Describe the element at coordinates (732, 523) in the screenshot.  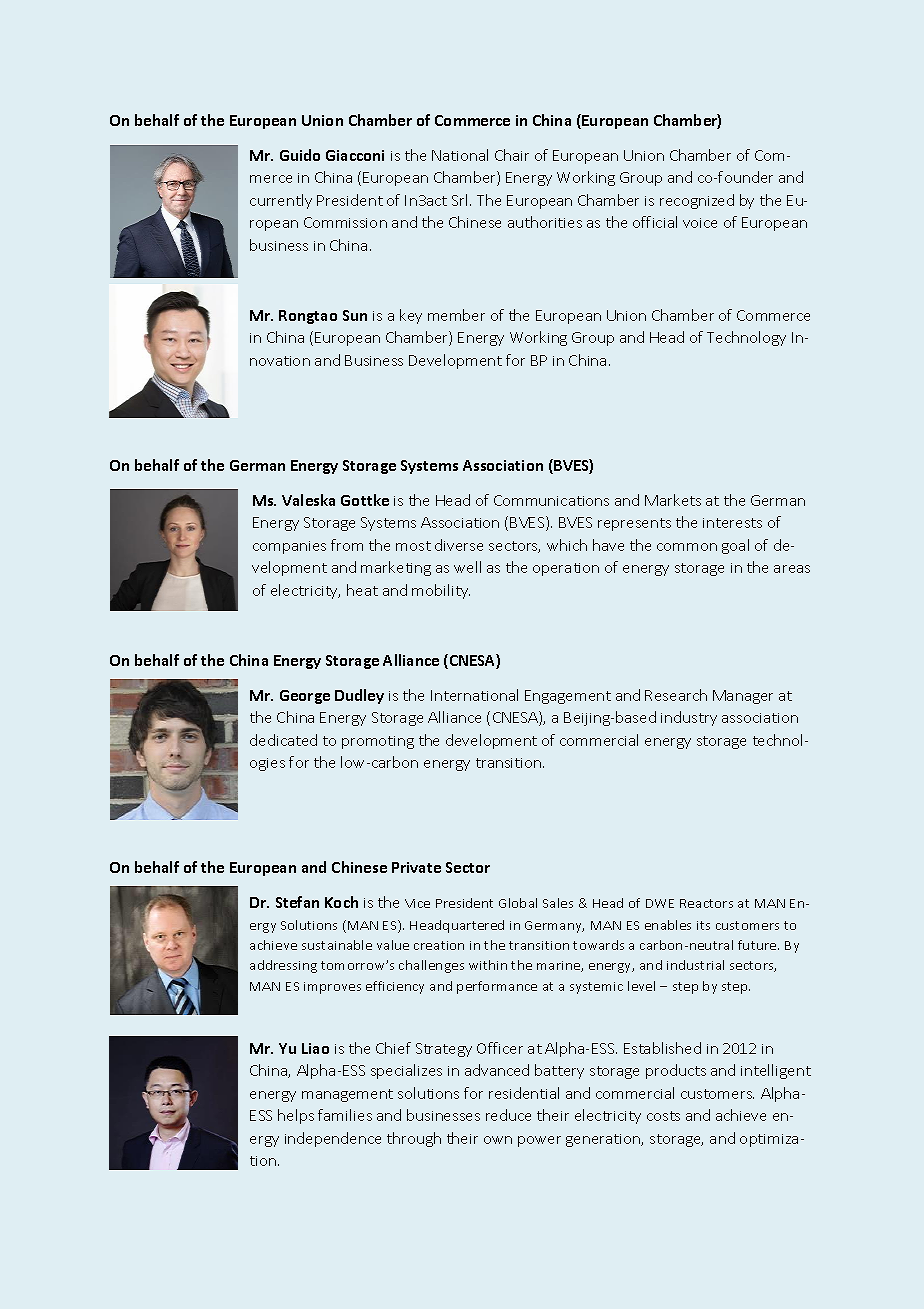
I see `interests` at that location.
